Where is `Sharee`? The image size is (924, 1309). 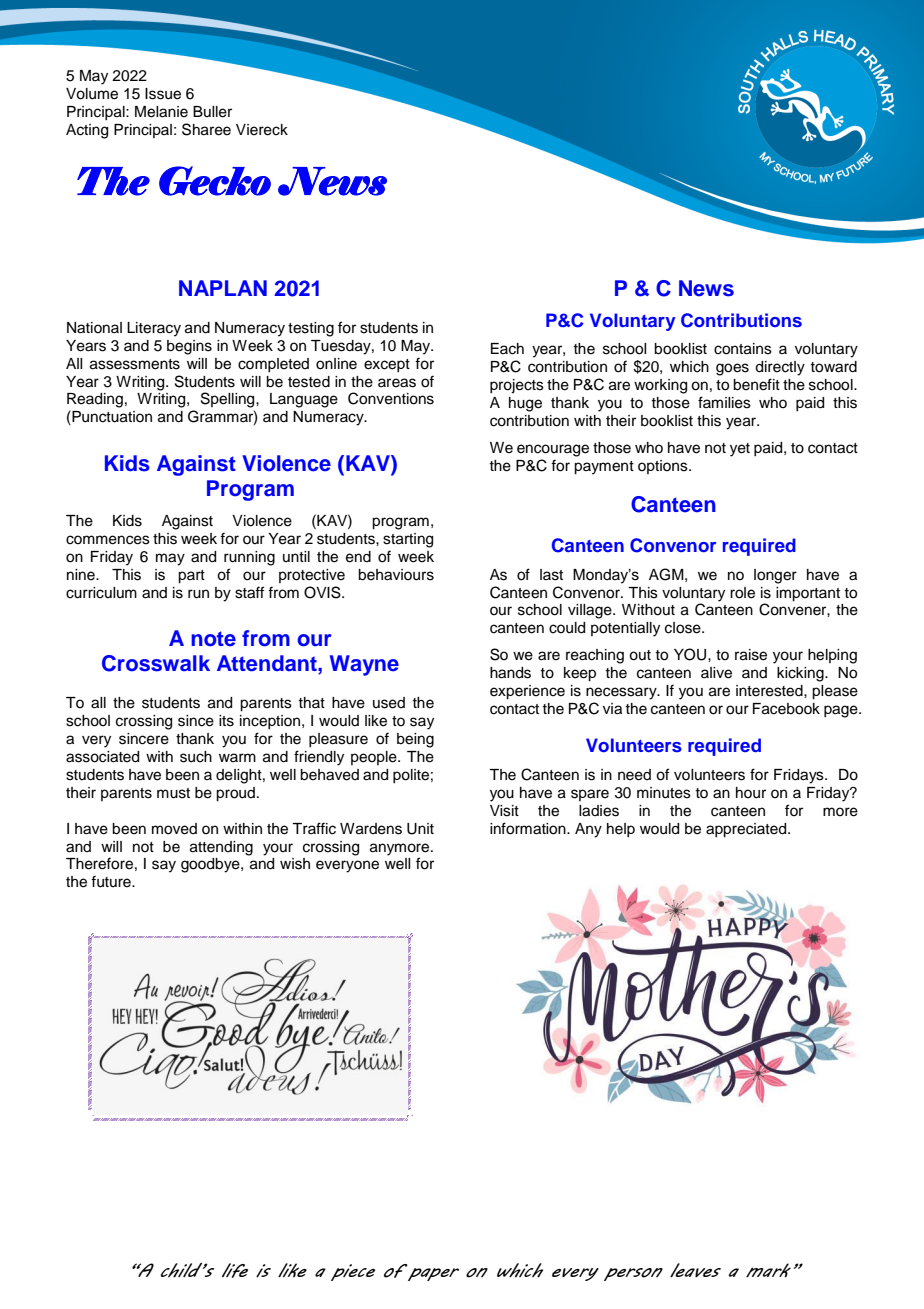 Sharee is located at coordinates (206, 129).
